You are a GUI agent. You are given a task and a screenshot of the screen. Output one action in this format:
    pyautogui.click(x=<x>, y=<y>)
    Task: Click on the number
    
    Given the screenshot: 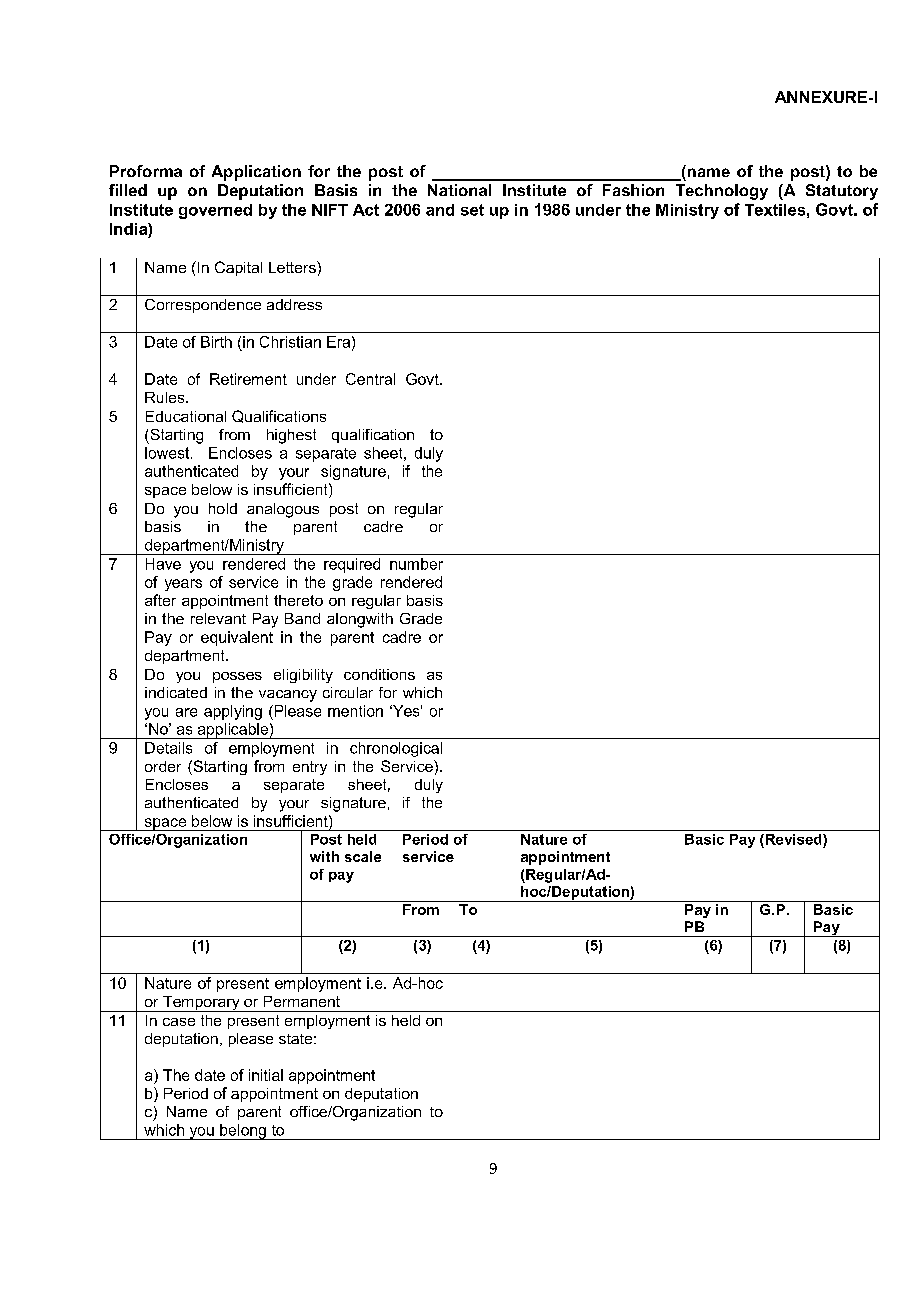 What is the action you would take?
    pyautogui.click(x=416, y=564)
